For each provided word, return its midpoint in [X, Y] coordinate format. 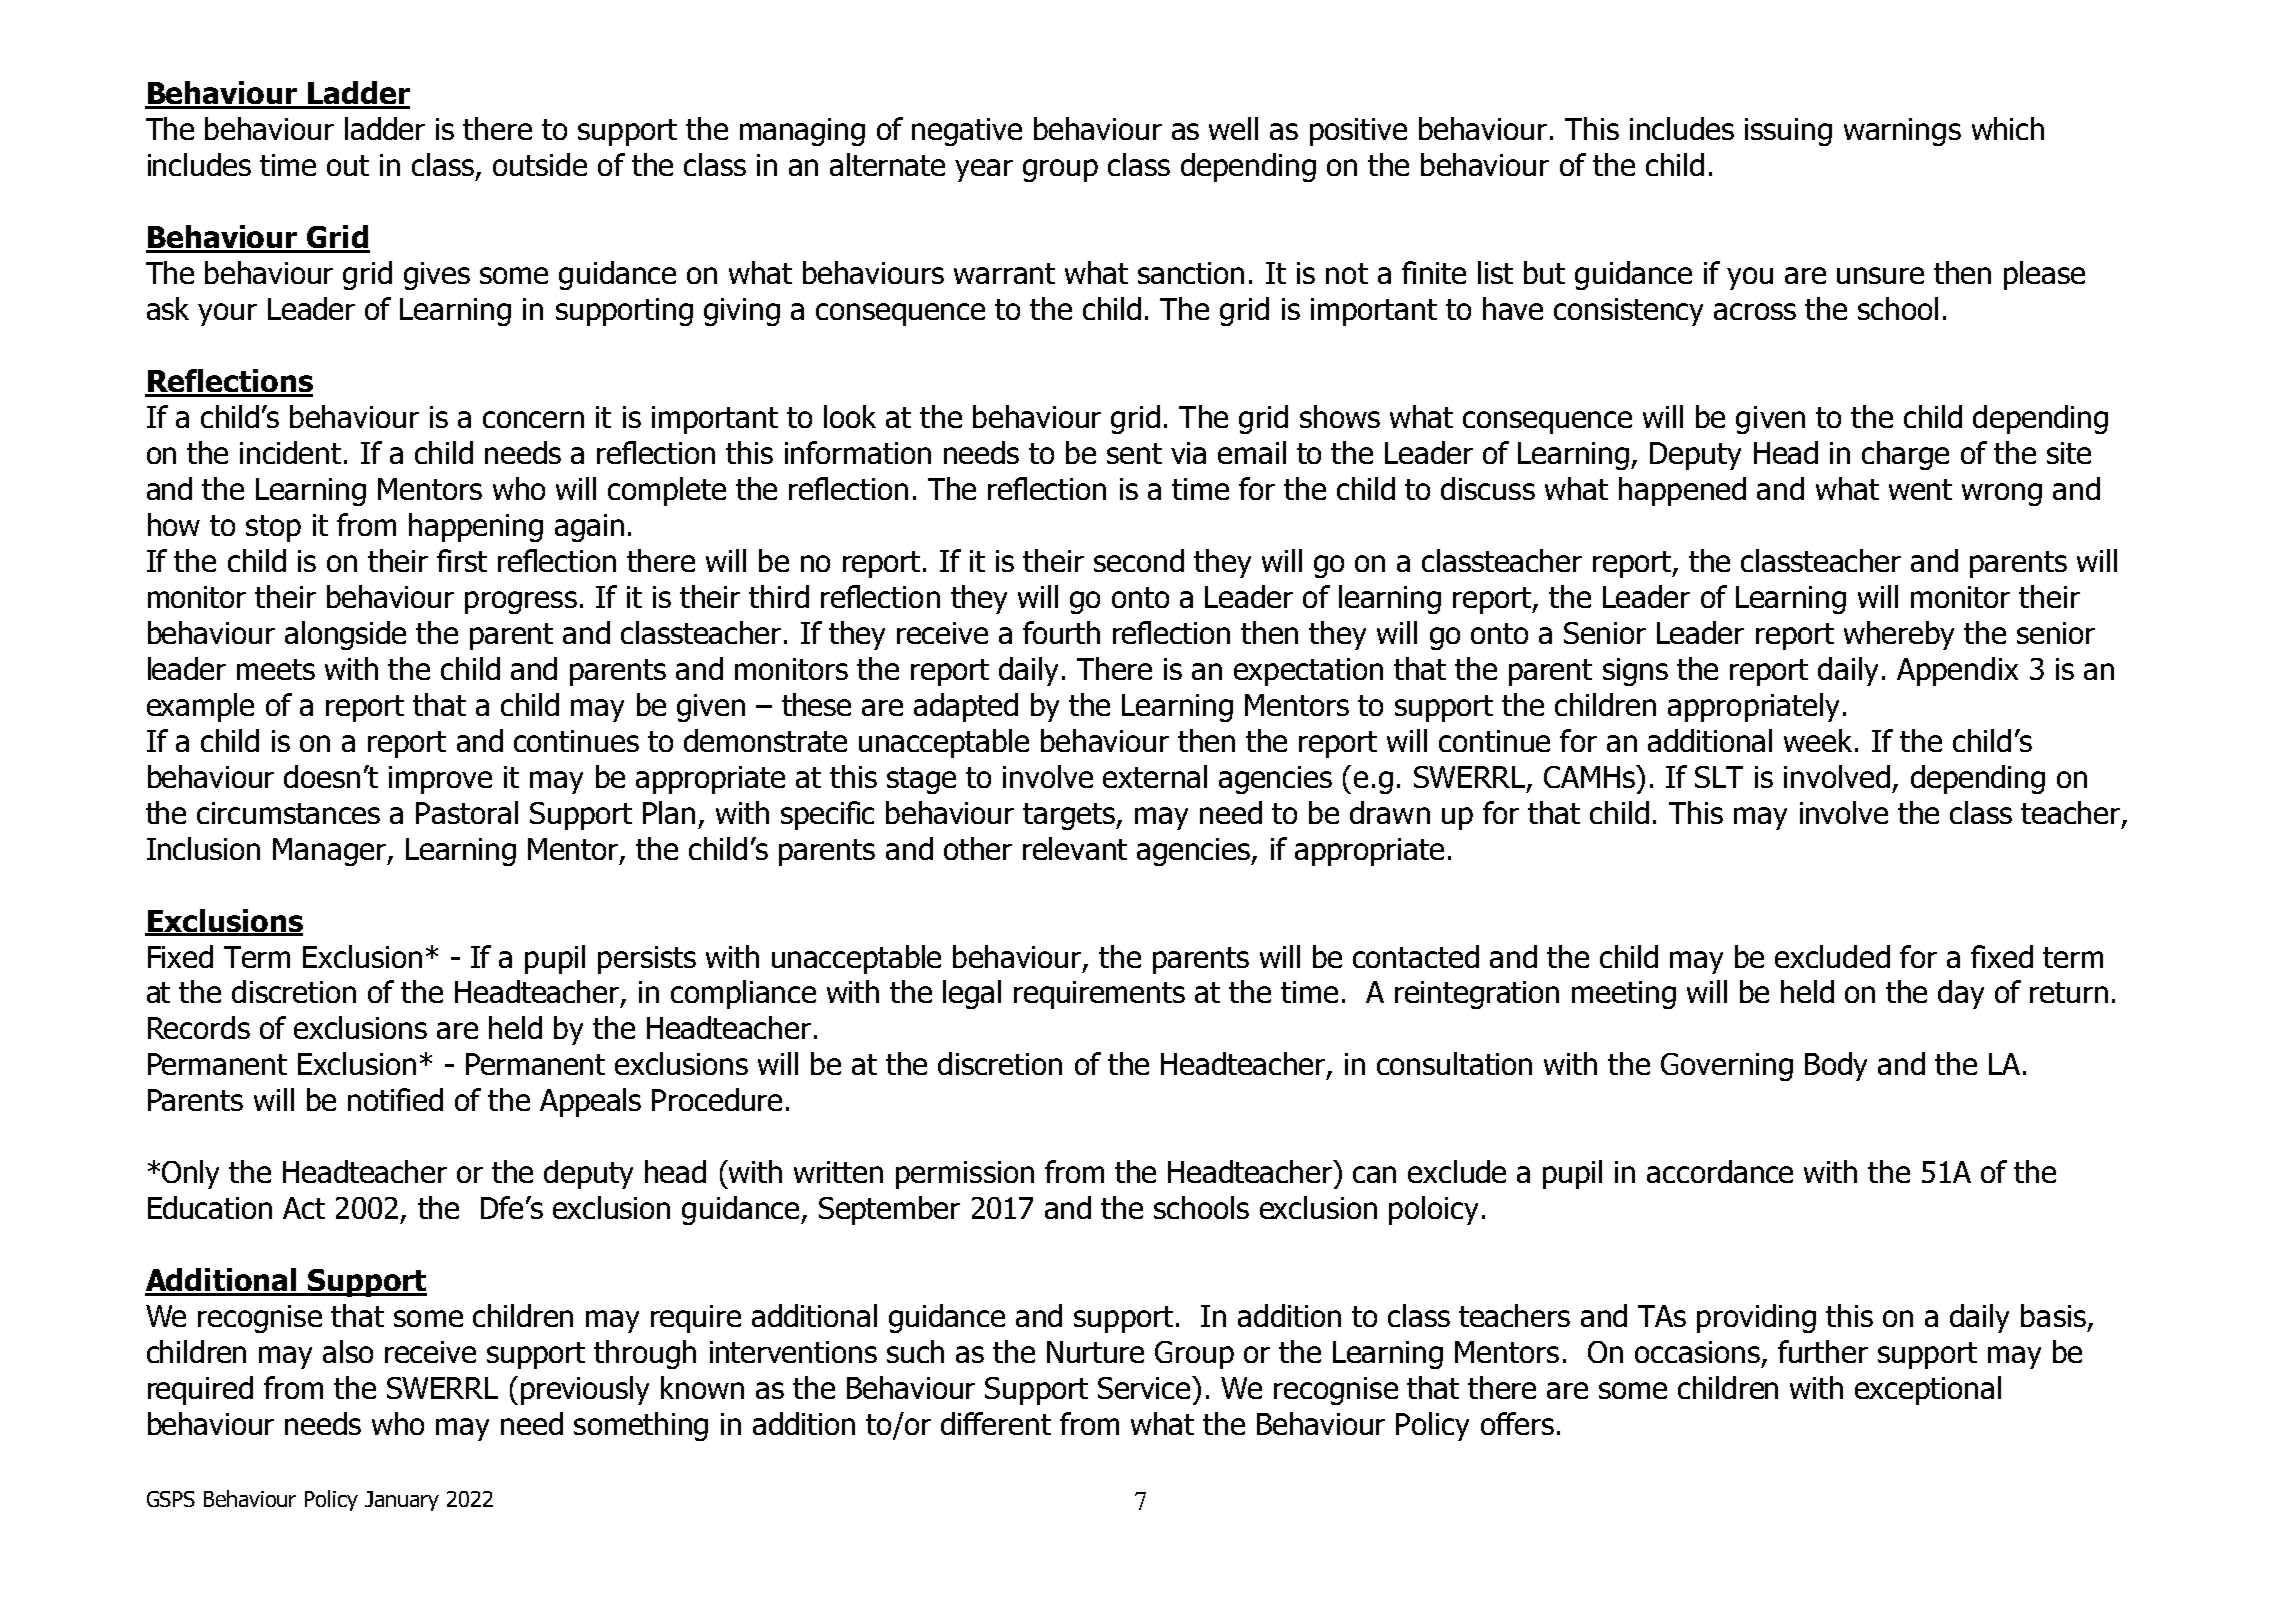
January [402, 1501]
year [984, 170]
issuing [1788, 132]
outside [540, 164]
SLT [1719, 777]
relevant [1075, 848]
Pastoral [467, 812]
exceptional [1928, 1390]
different [996, 1423]
